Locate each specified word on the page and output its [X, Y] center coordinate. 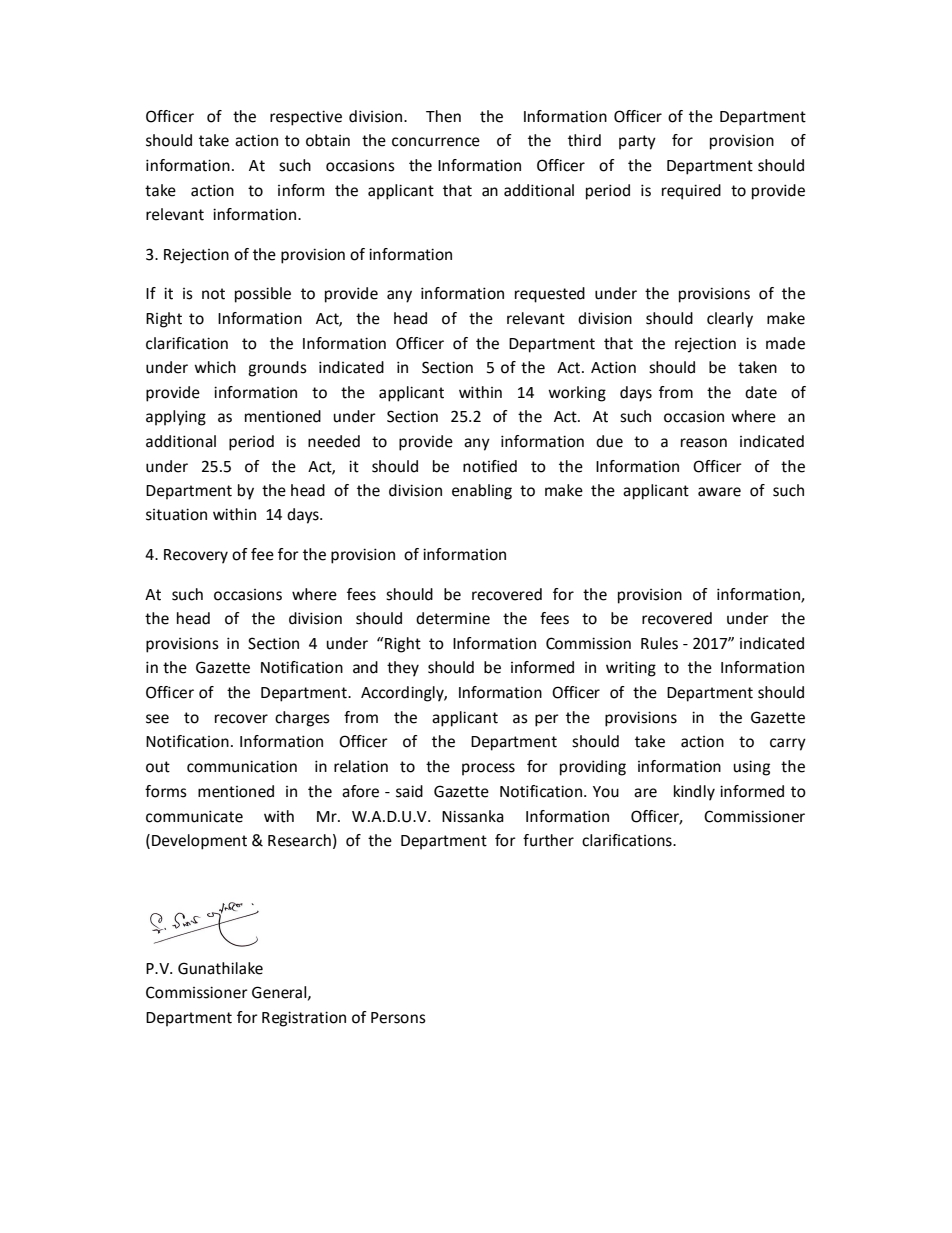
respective [306, 118]
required [691, 192]
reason [704, 443]
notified [490, 466]
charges [302, 719]
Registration [304, 1019]
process [488, 769]
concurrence [436, 142]
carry [788, 744]
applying [176, 418]
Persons [398, 1018]
